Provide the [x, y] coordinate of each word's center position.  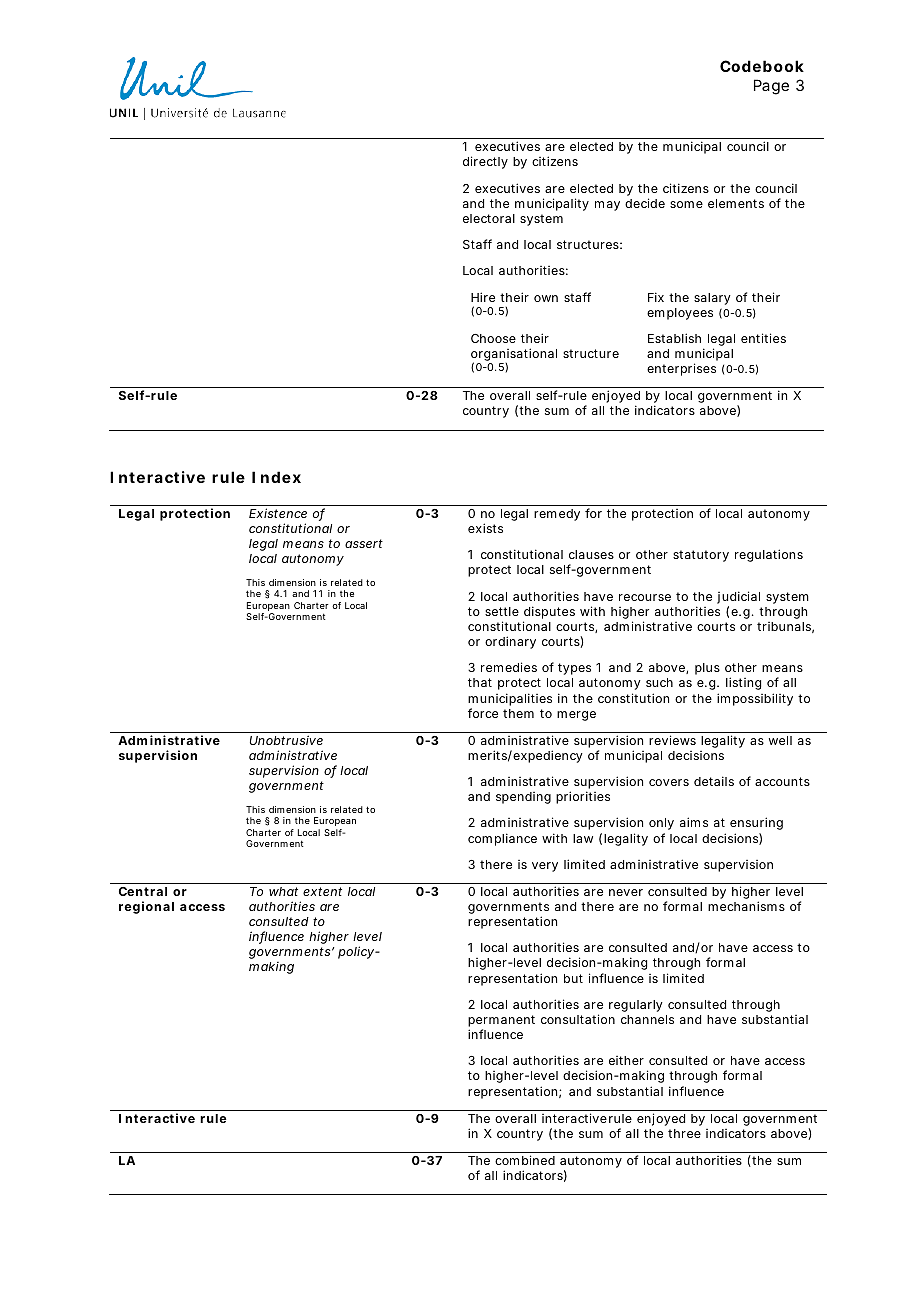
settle [502, 611]
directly [485, 162]
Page [771, 87]
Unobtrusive [286, 740]
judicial [738, 599]
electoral [489, 218]
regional [146, 907]
